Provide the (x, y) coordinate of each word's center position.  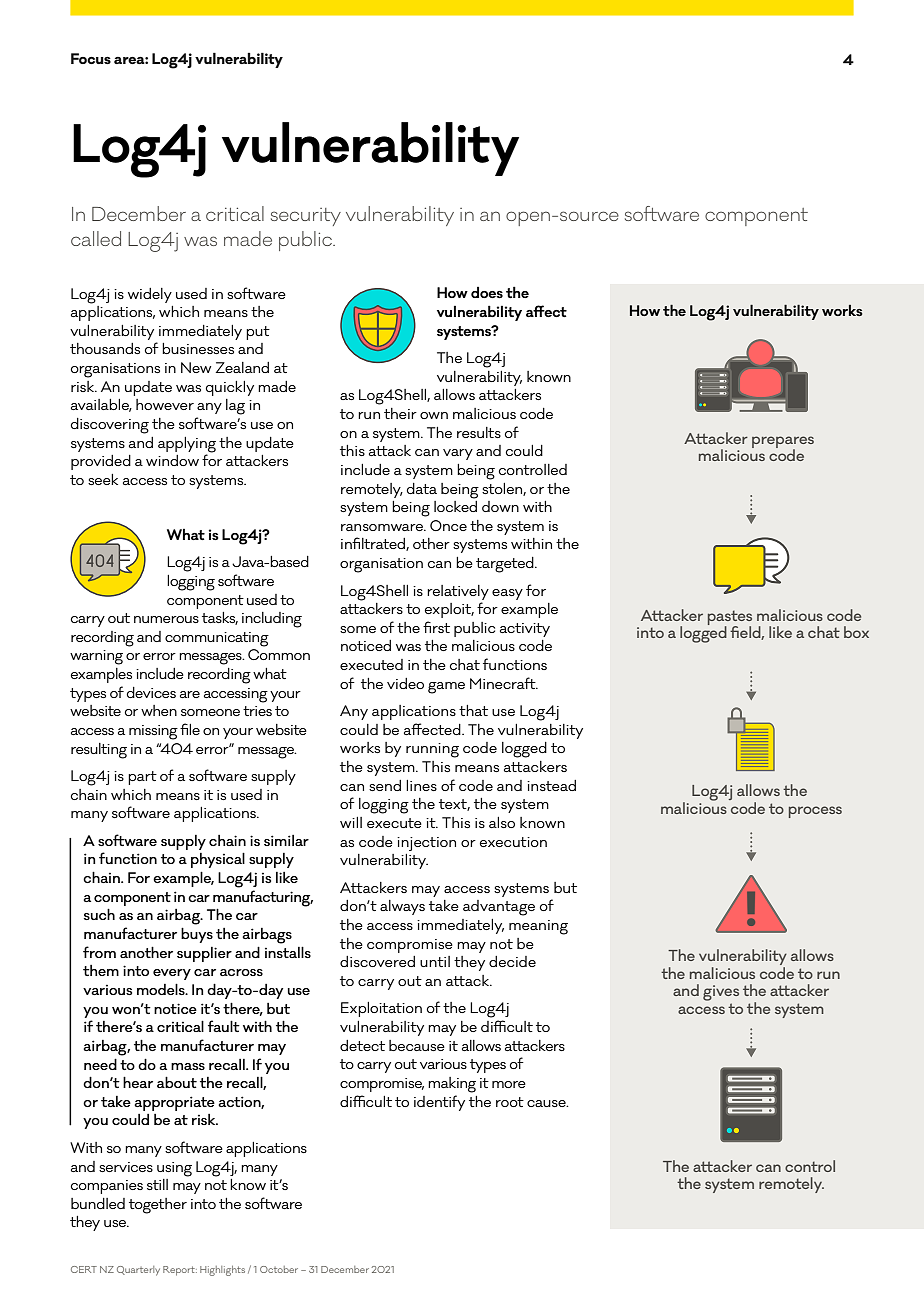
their (400, 413)
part (142, 778)
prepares (783, 443)
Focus (91, 58)
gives (721, 993)
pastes (730, 618)
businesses (198, 348)
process (815, 812)
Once (448, 525)
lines (421, 785)
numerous (166, 619)
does (487, 292)
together (158, 1206)
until (435, 961)
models (162, 989)
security (306, 217)
